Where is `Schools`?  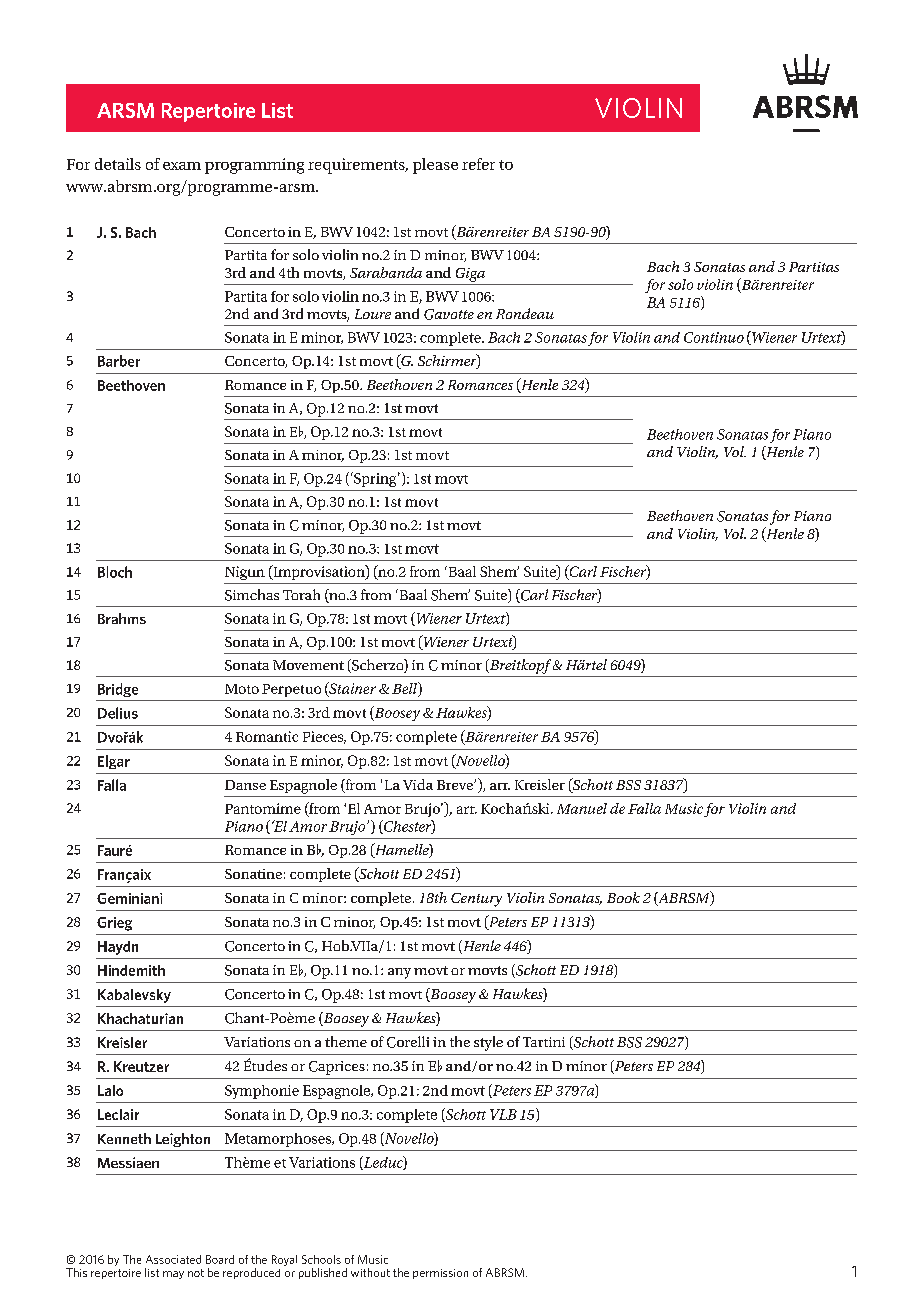
Schools is located at coordinates (321, 1259).
